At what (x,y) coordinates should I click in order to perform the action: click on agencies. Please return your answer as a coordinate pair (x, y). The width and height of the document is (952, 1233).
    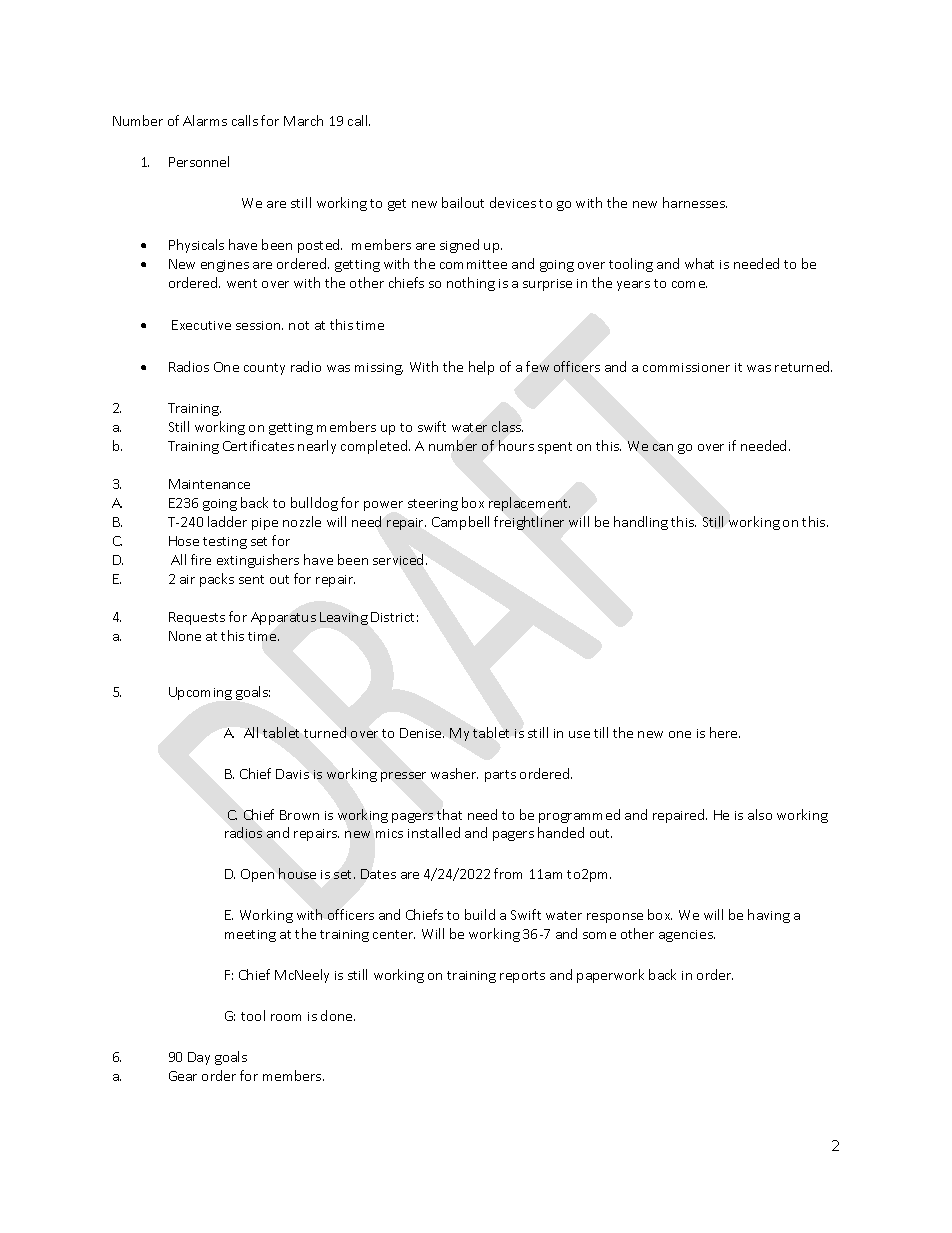
    Looking at the image, I should click on (687, 936).
